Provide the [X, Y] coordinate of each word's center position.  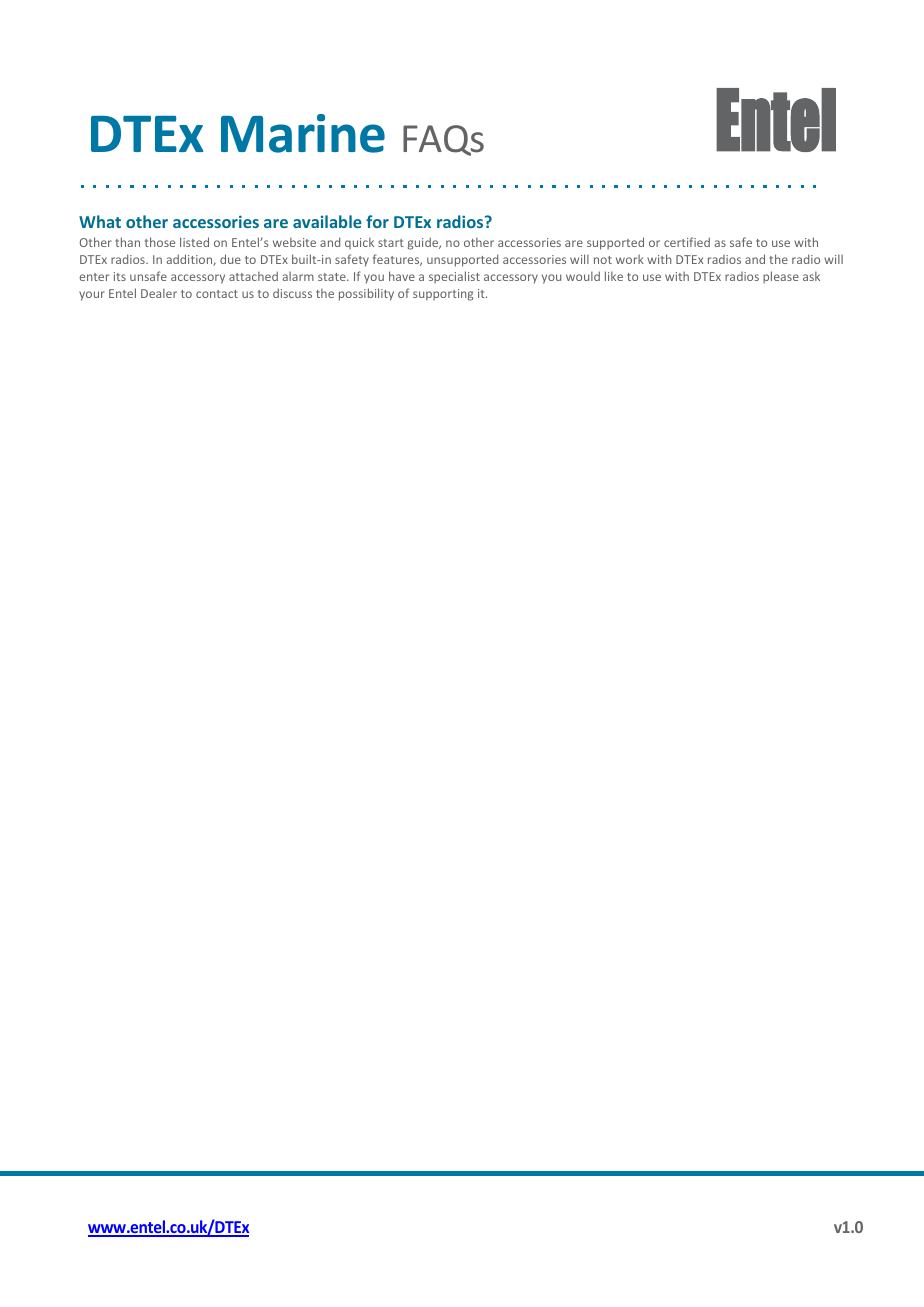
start [391, 243]
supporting [443, 295]
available [327, 221]
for [377, 221]
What [100, 221]
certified [687, 242]
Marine [303, 133]
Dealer [159, 293]
